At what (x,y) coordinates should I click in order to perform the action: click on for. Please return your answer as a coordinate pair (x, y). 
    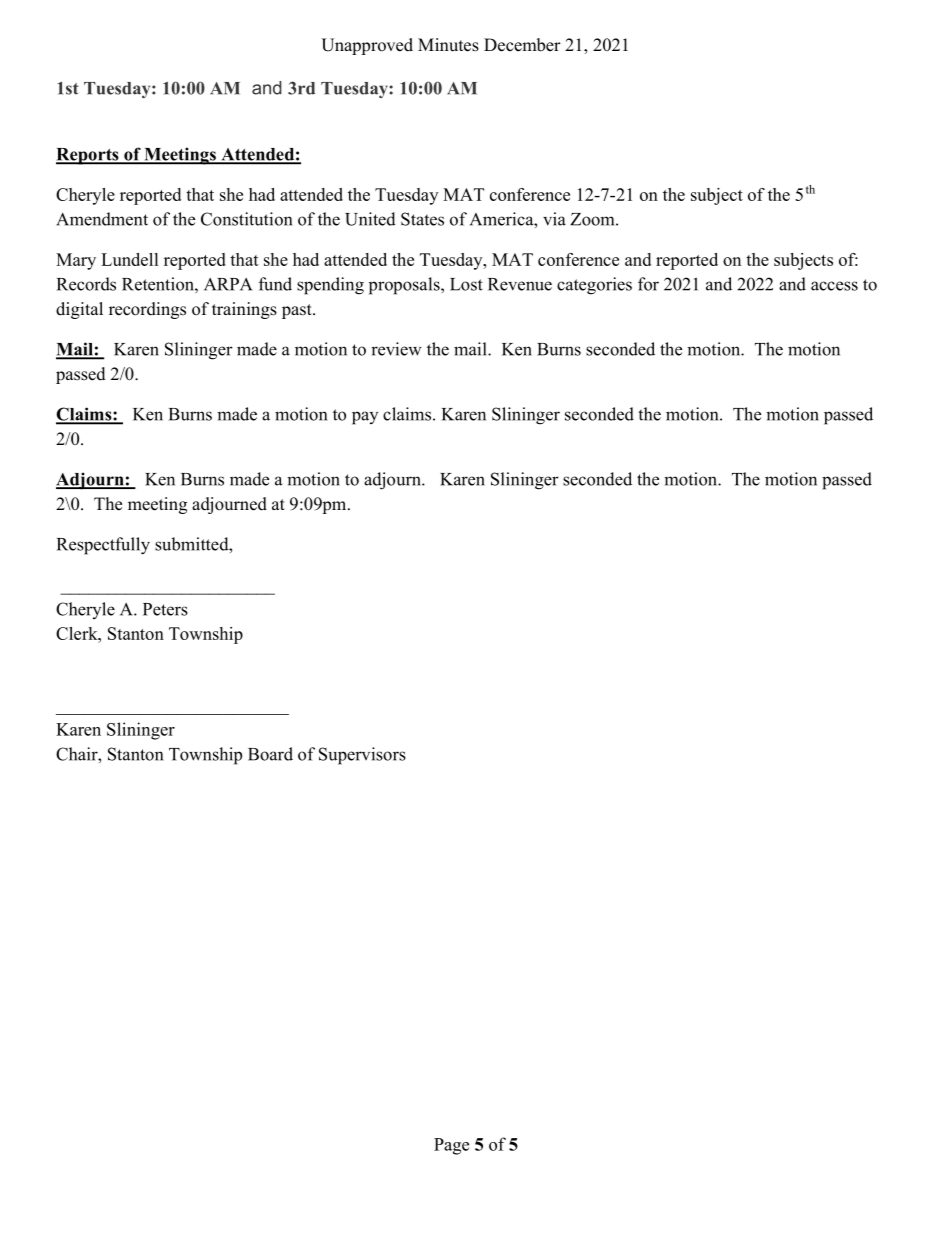
    Looking at the image, I should click on (648, 284).
